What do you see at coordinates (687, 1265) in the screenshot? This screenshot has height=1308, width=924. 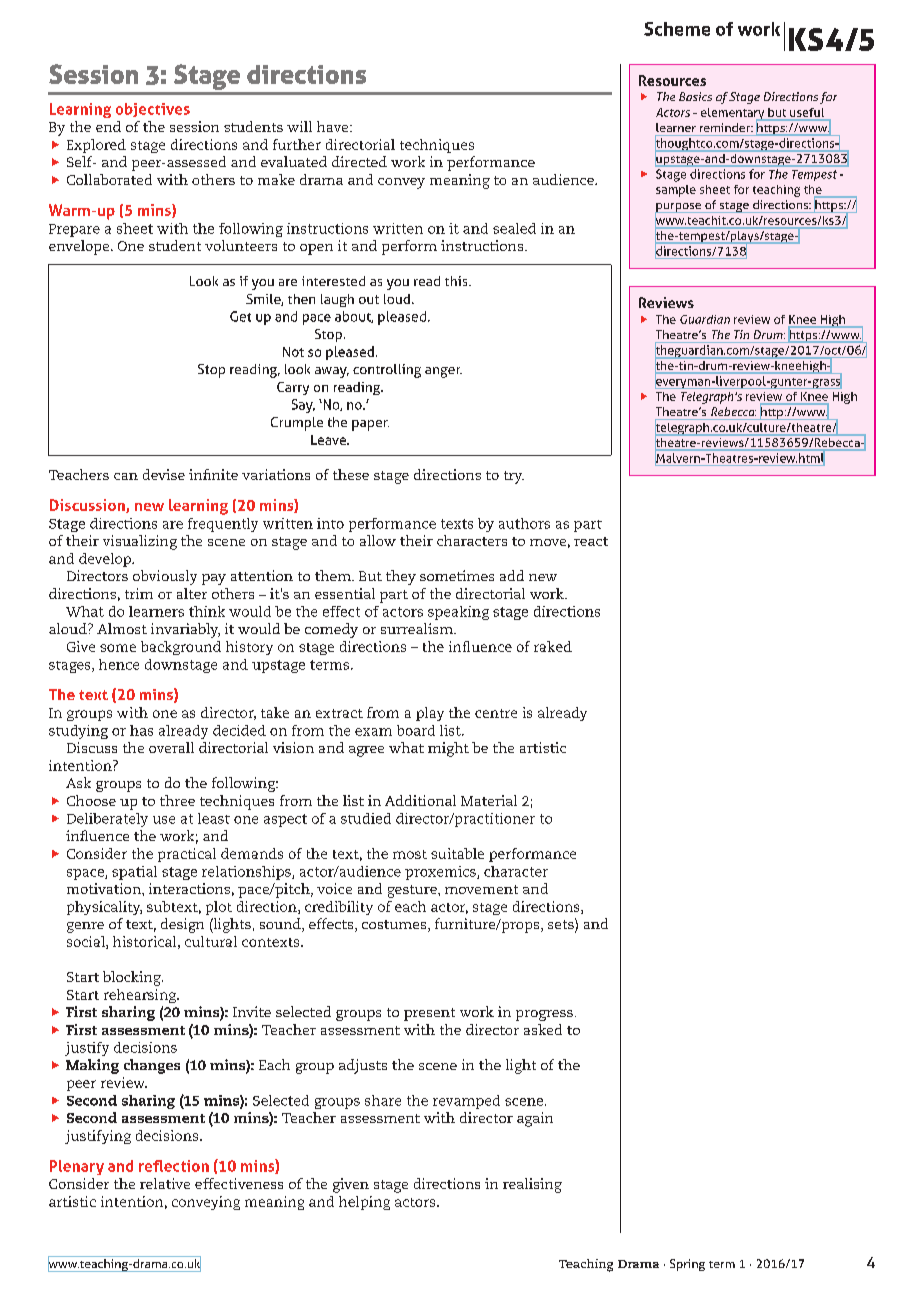 I see `Spring` at bounding box center [687, 1265].
